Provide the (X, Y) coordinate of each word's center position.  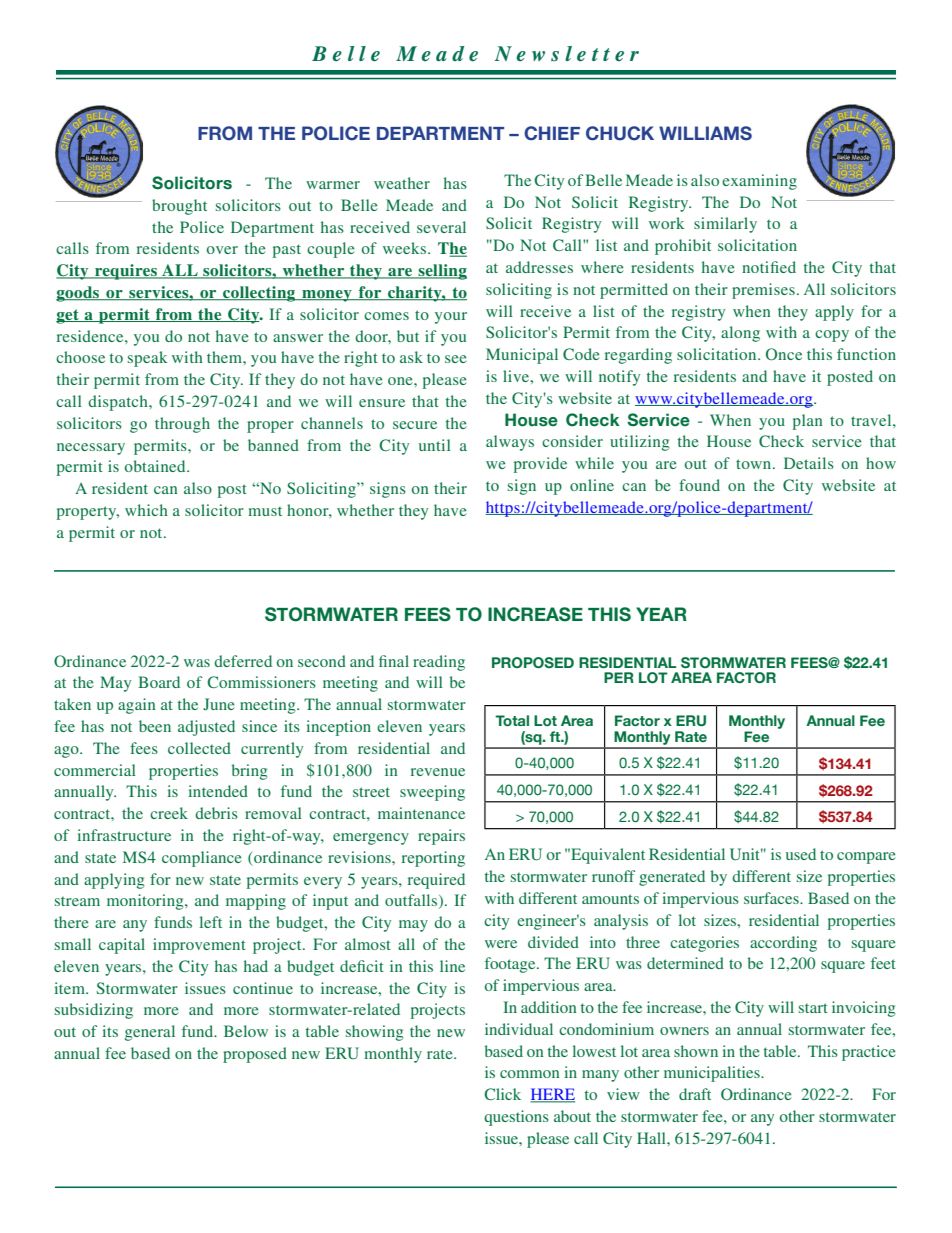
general (150, 1033)
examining (759, 182)
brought (179, 207)
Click (502, 1094)
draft (695, 1094)
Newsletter (567, 54)
